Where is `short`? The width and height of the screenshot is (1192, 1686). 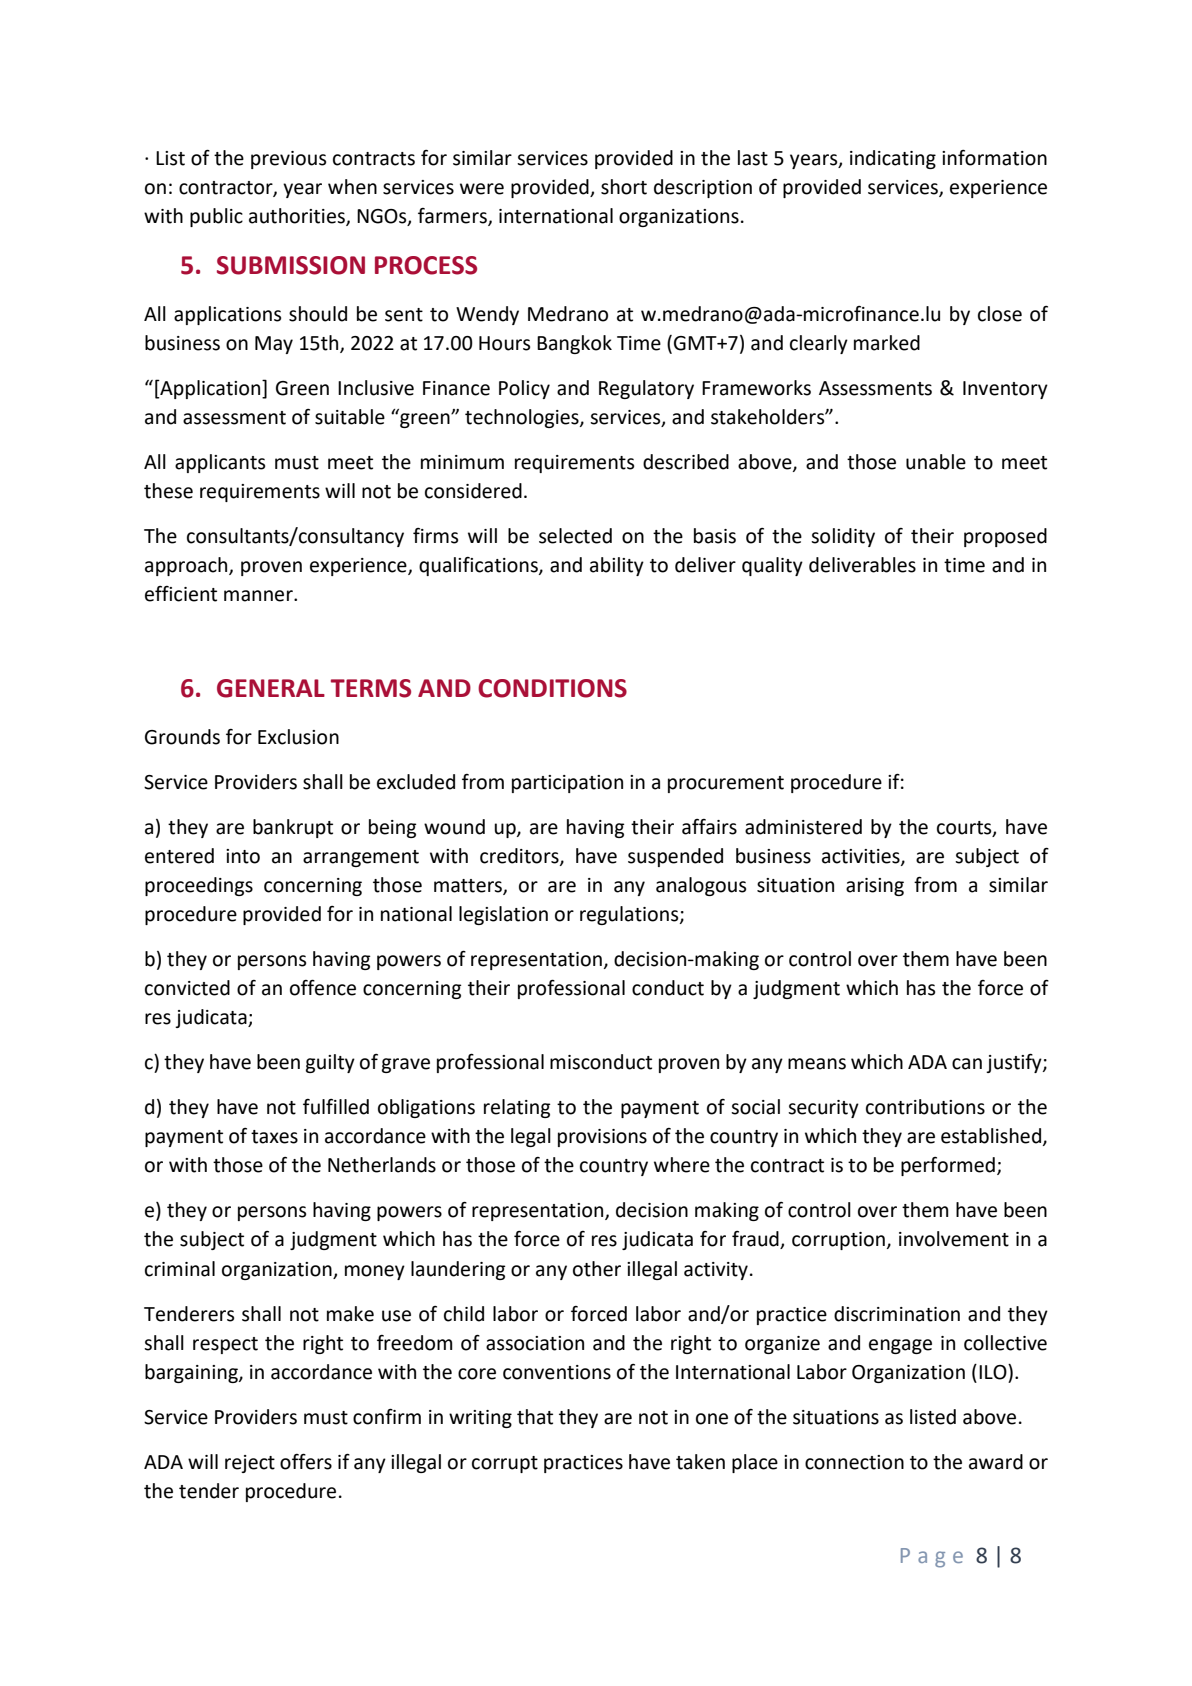 short is located at coordinates (624, 187).
